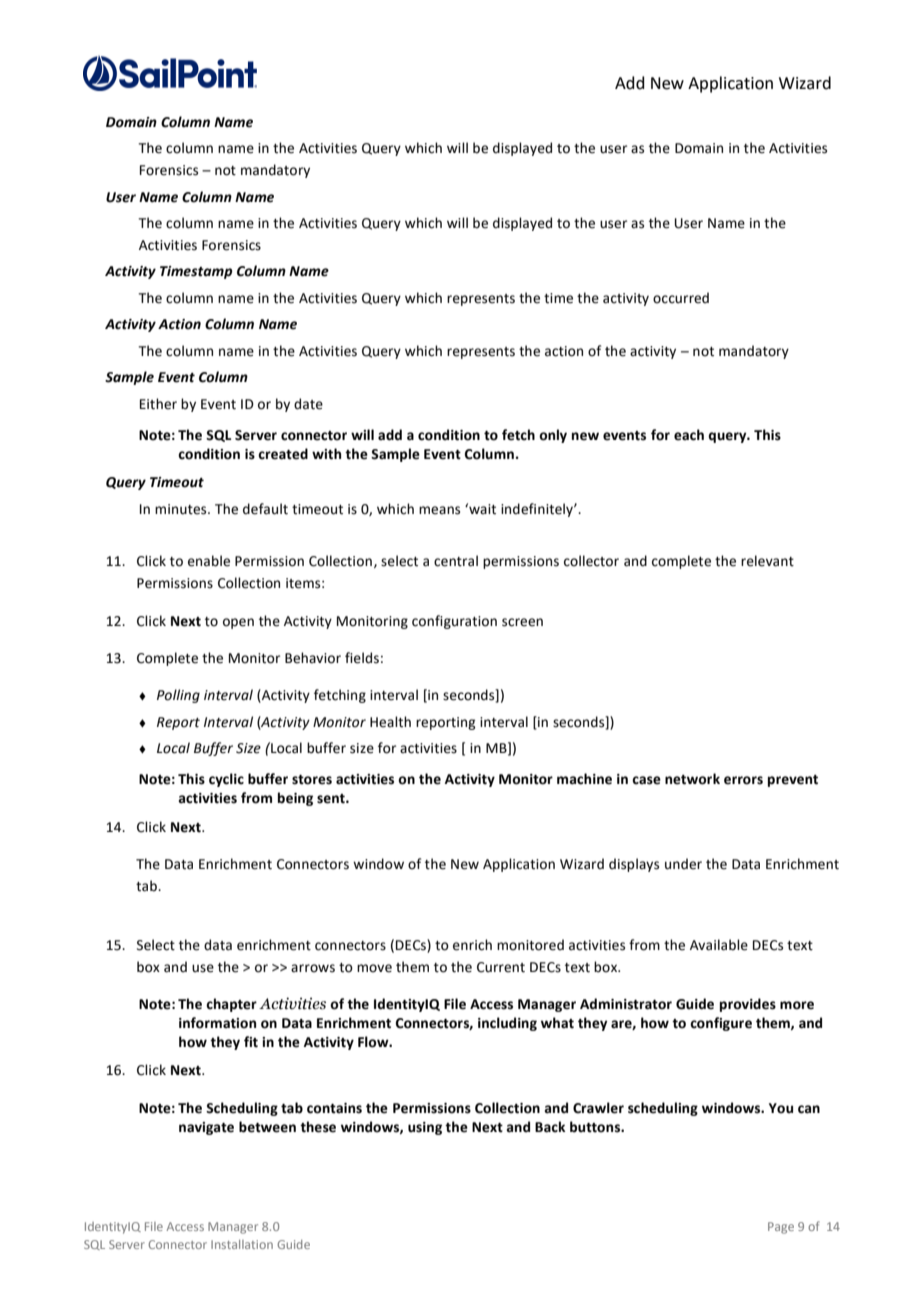 The height and width of the document is (1308, 924). What do you see at coordinates (748, 1005) in the document?
I see `provides` at bounding box center [748, 1005].
